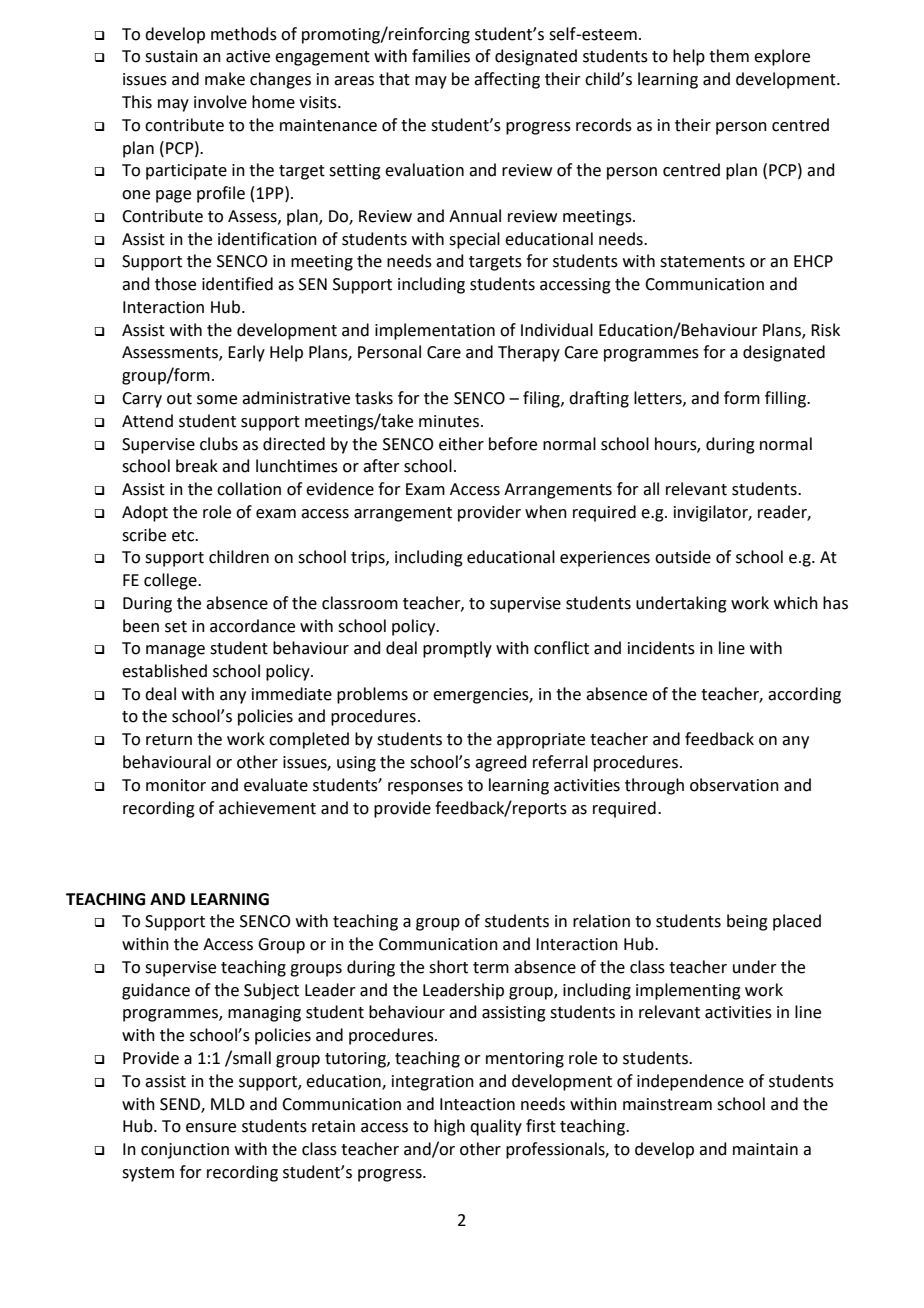 Image resolution: width=924 pixels, height=1308 pixels. What do you see at coordinates (796, 603) in the screenshot?
I see `which` at bounding box center [796, 603].
